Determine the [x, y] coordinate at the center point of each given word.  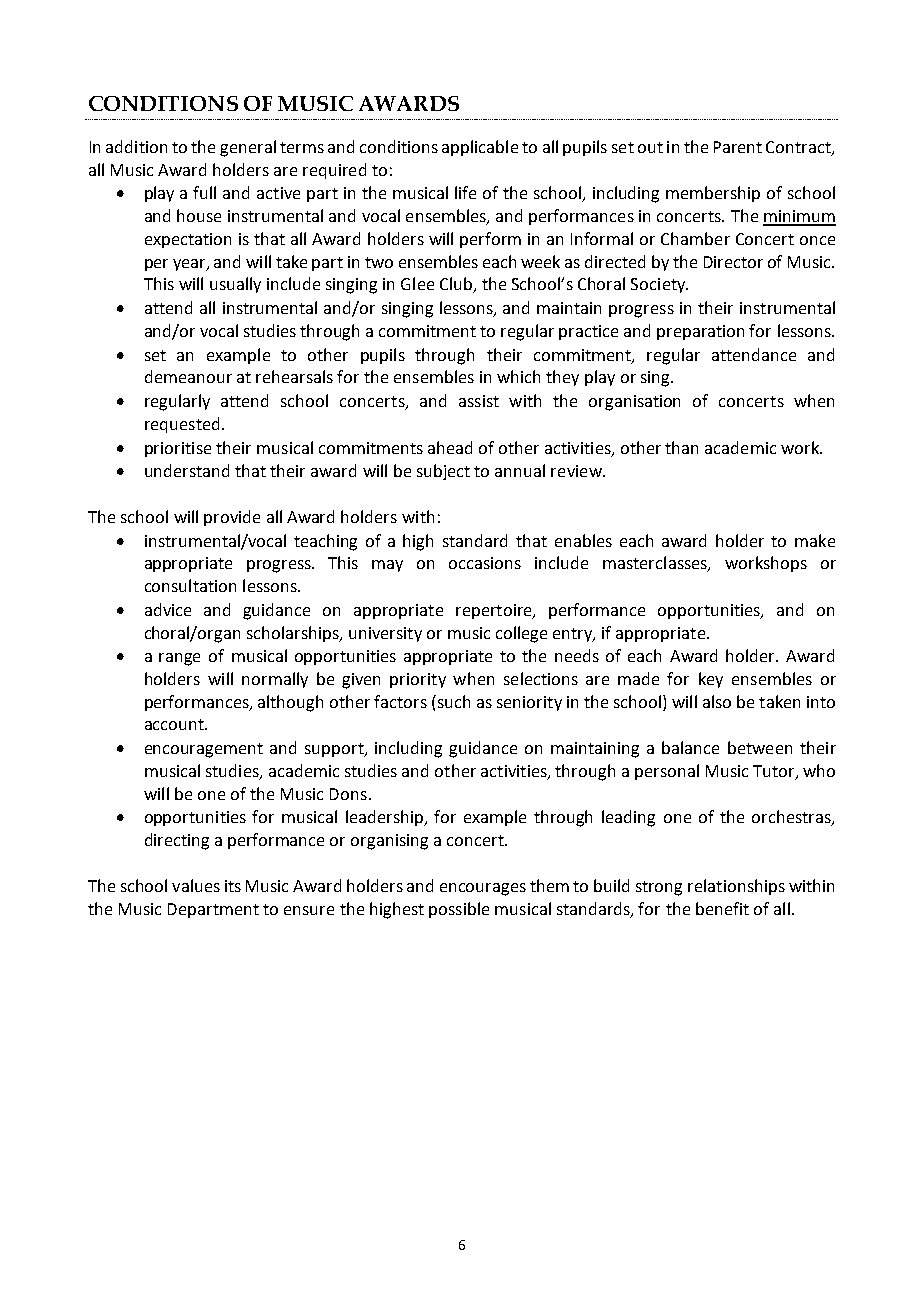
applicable [480, 148]
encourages [483, 889]
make [815, 540]
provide [232, 518]
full [204, 192]
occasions [485, 563]
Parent [738, 147]
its [233, 886]
